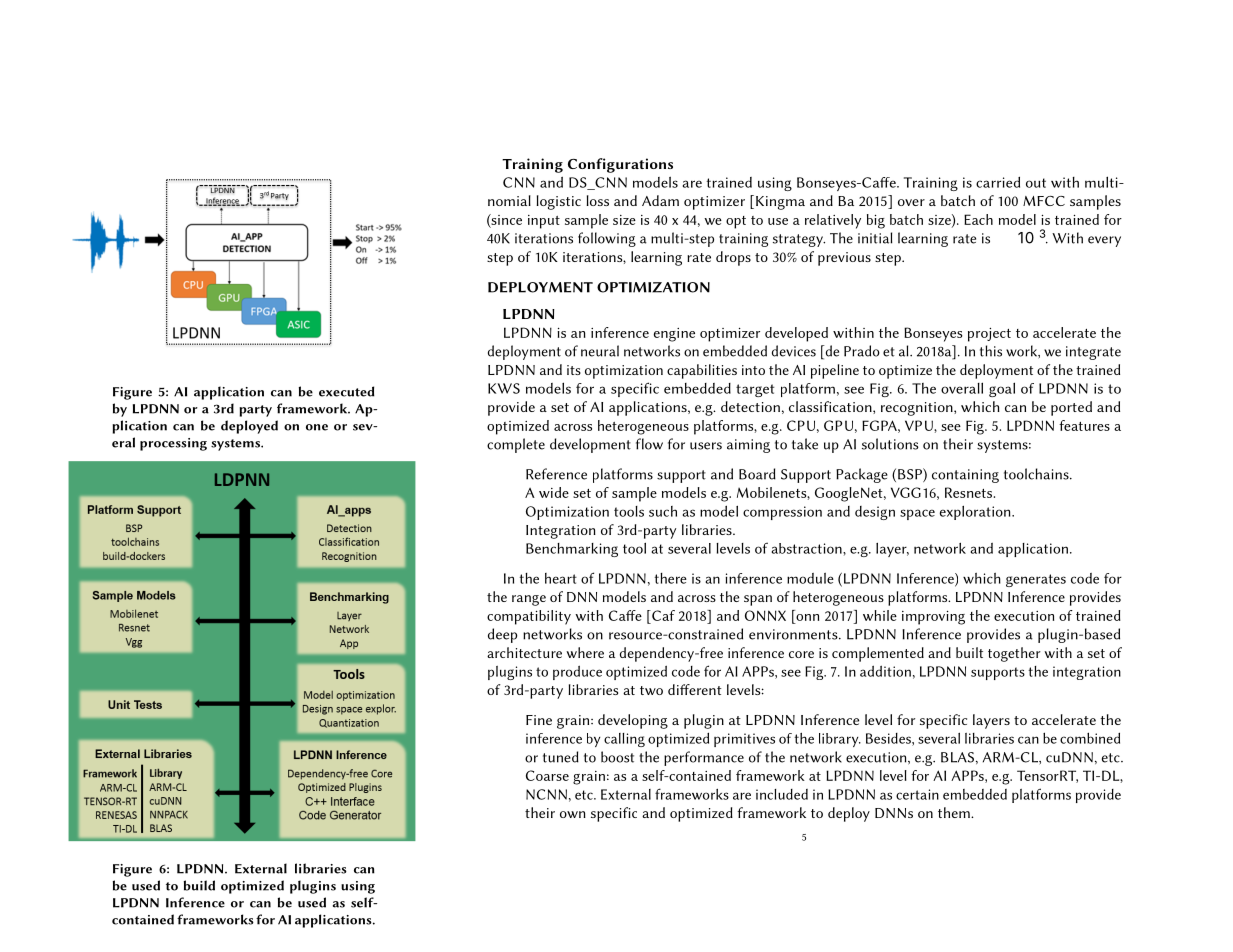 The image size is (1233, 952). Describe the element at coordinates (544, 222) in the screenshot. I see `input` at that location.
